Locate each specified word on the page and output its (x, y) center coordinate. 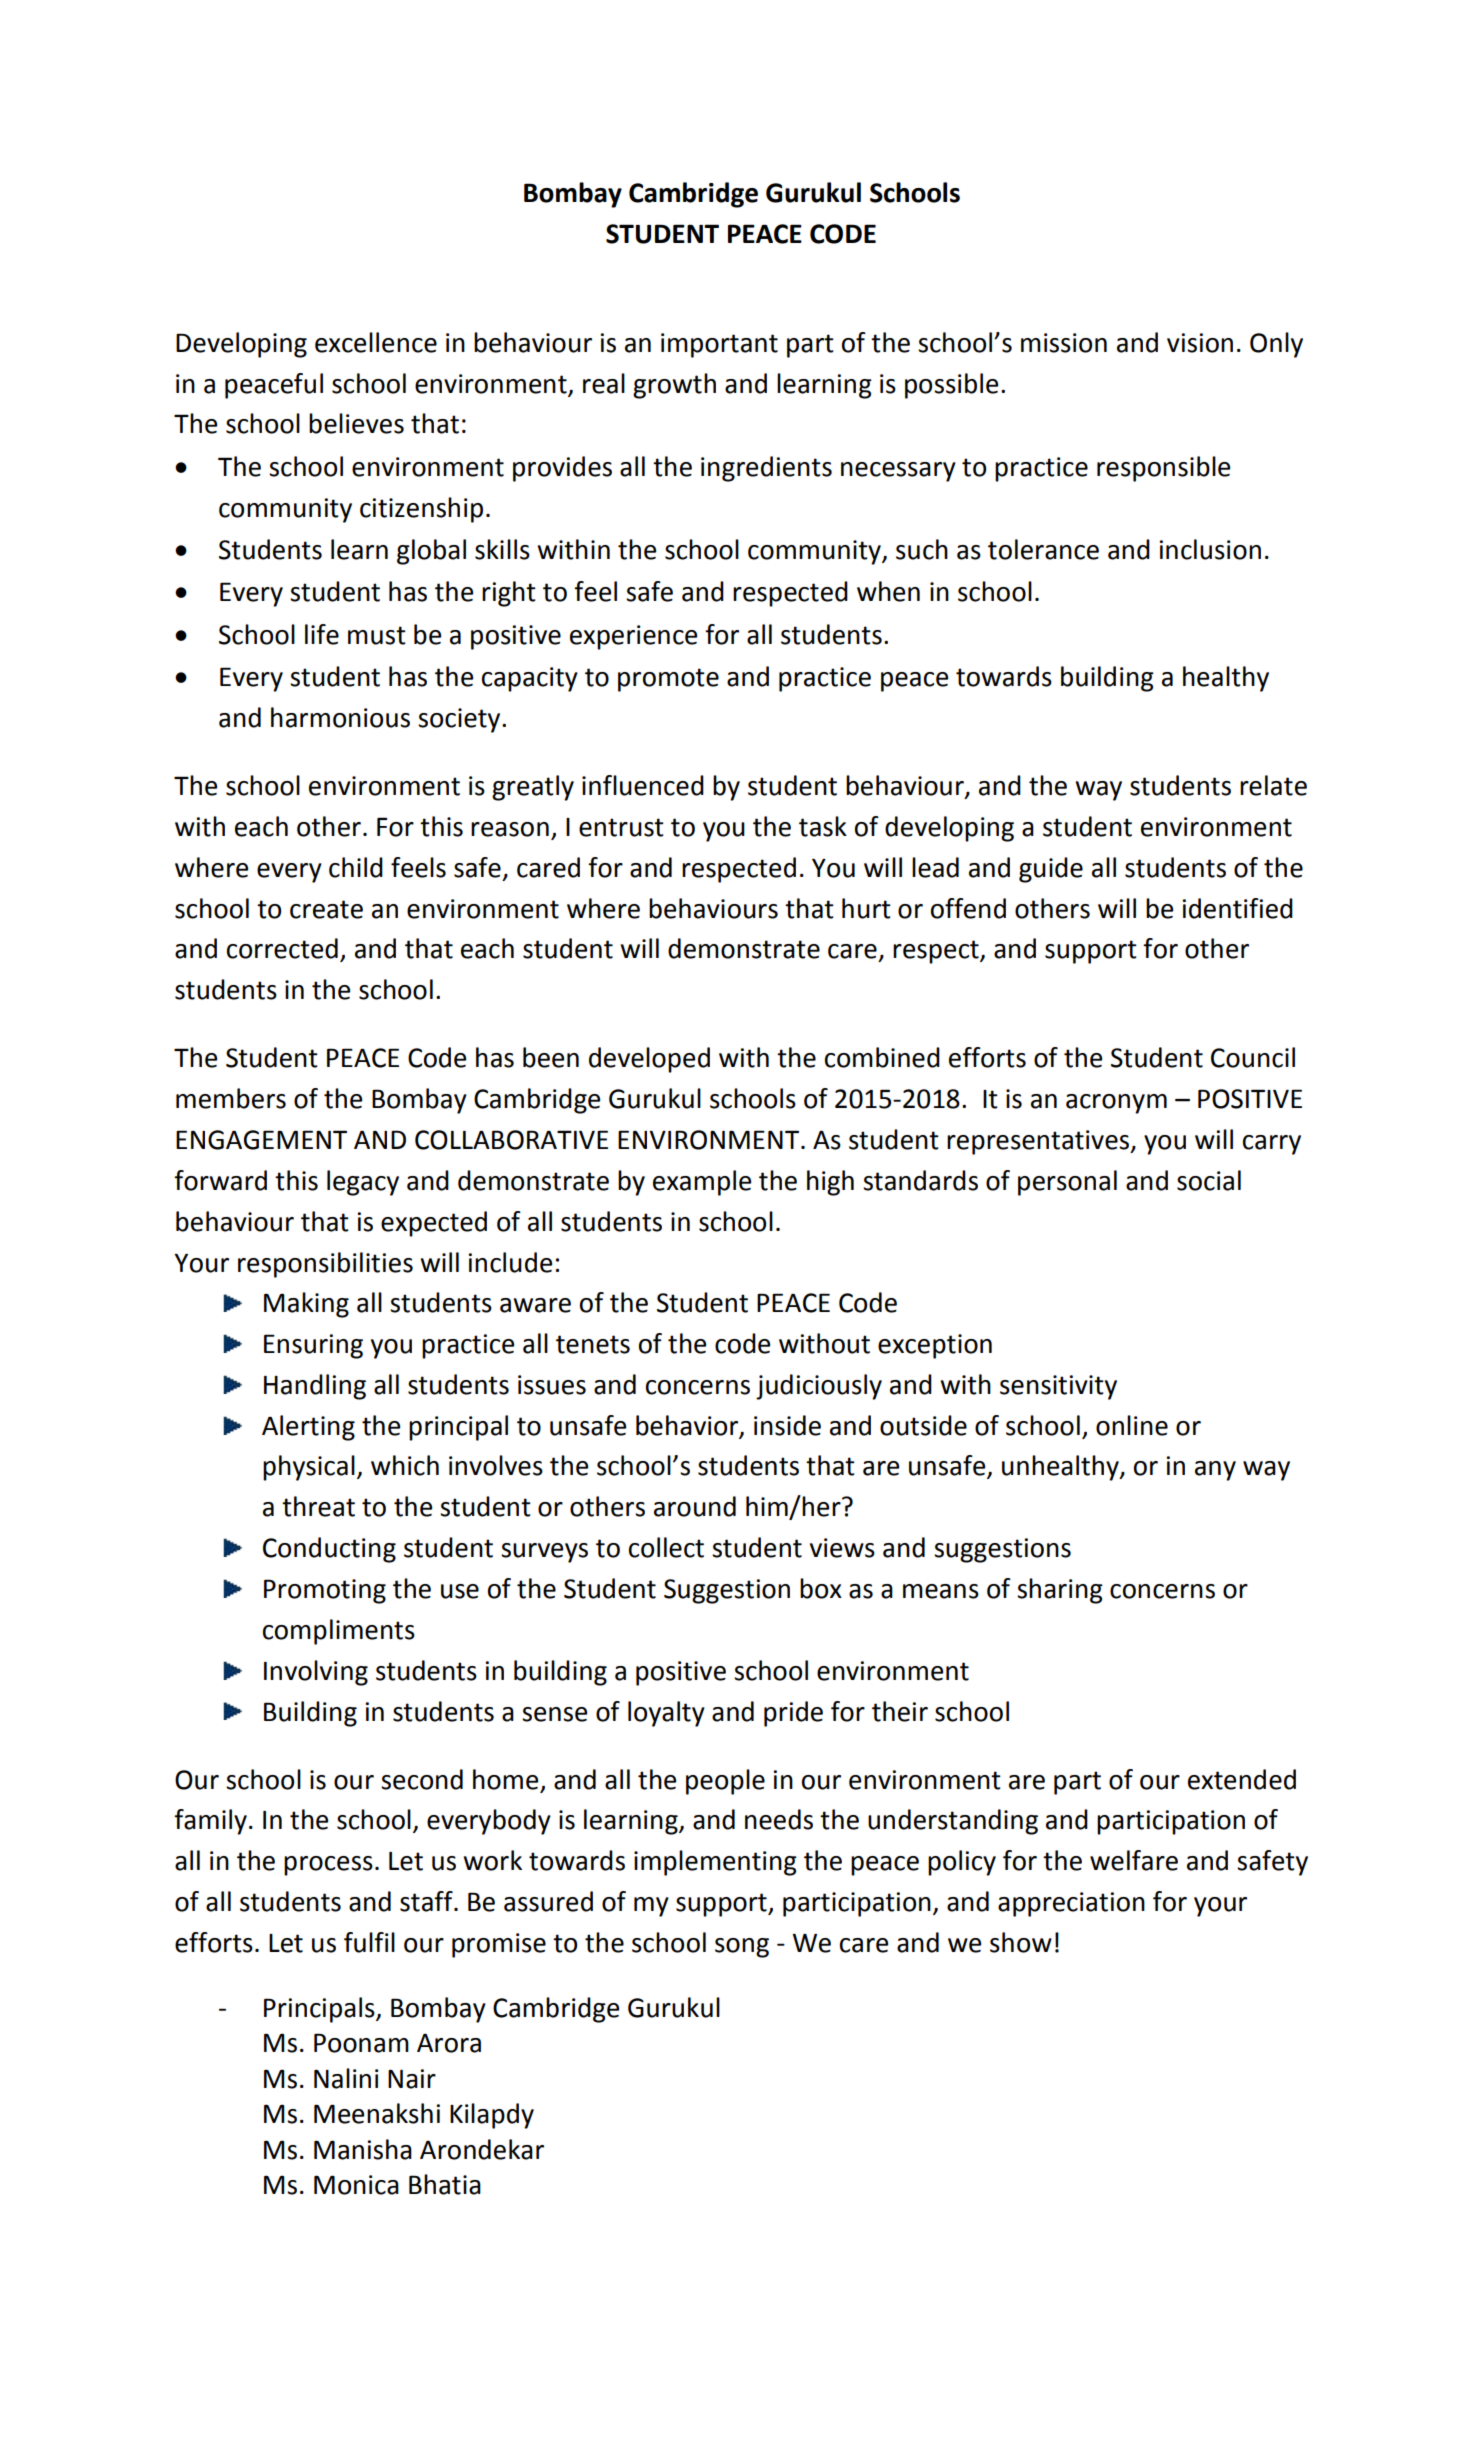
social (1209, 1180)
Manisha (363, 2149)
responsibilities (325, 1265)
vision (1200, 343)
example (702, 1183)
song (742, 1948)
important (719, 345)
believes (356, 423)
